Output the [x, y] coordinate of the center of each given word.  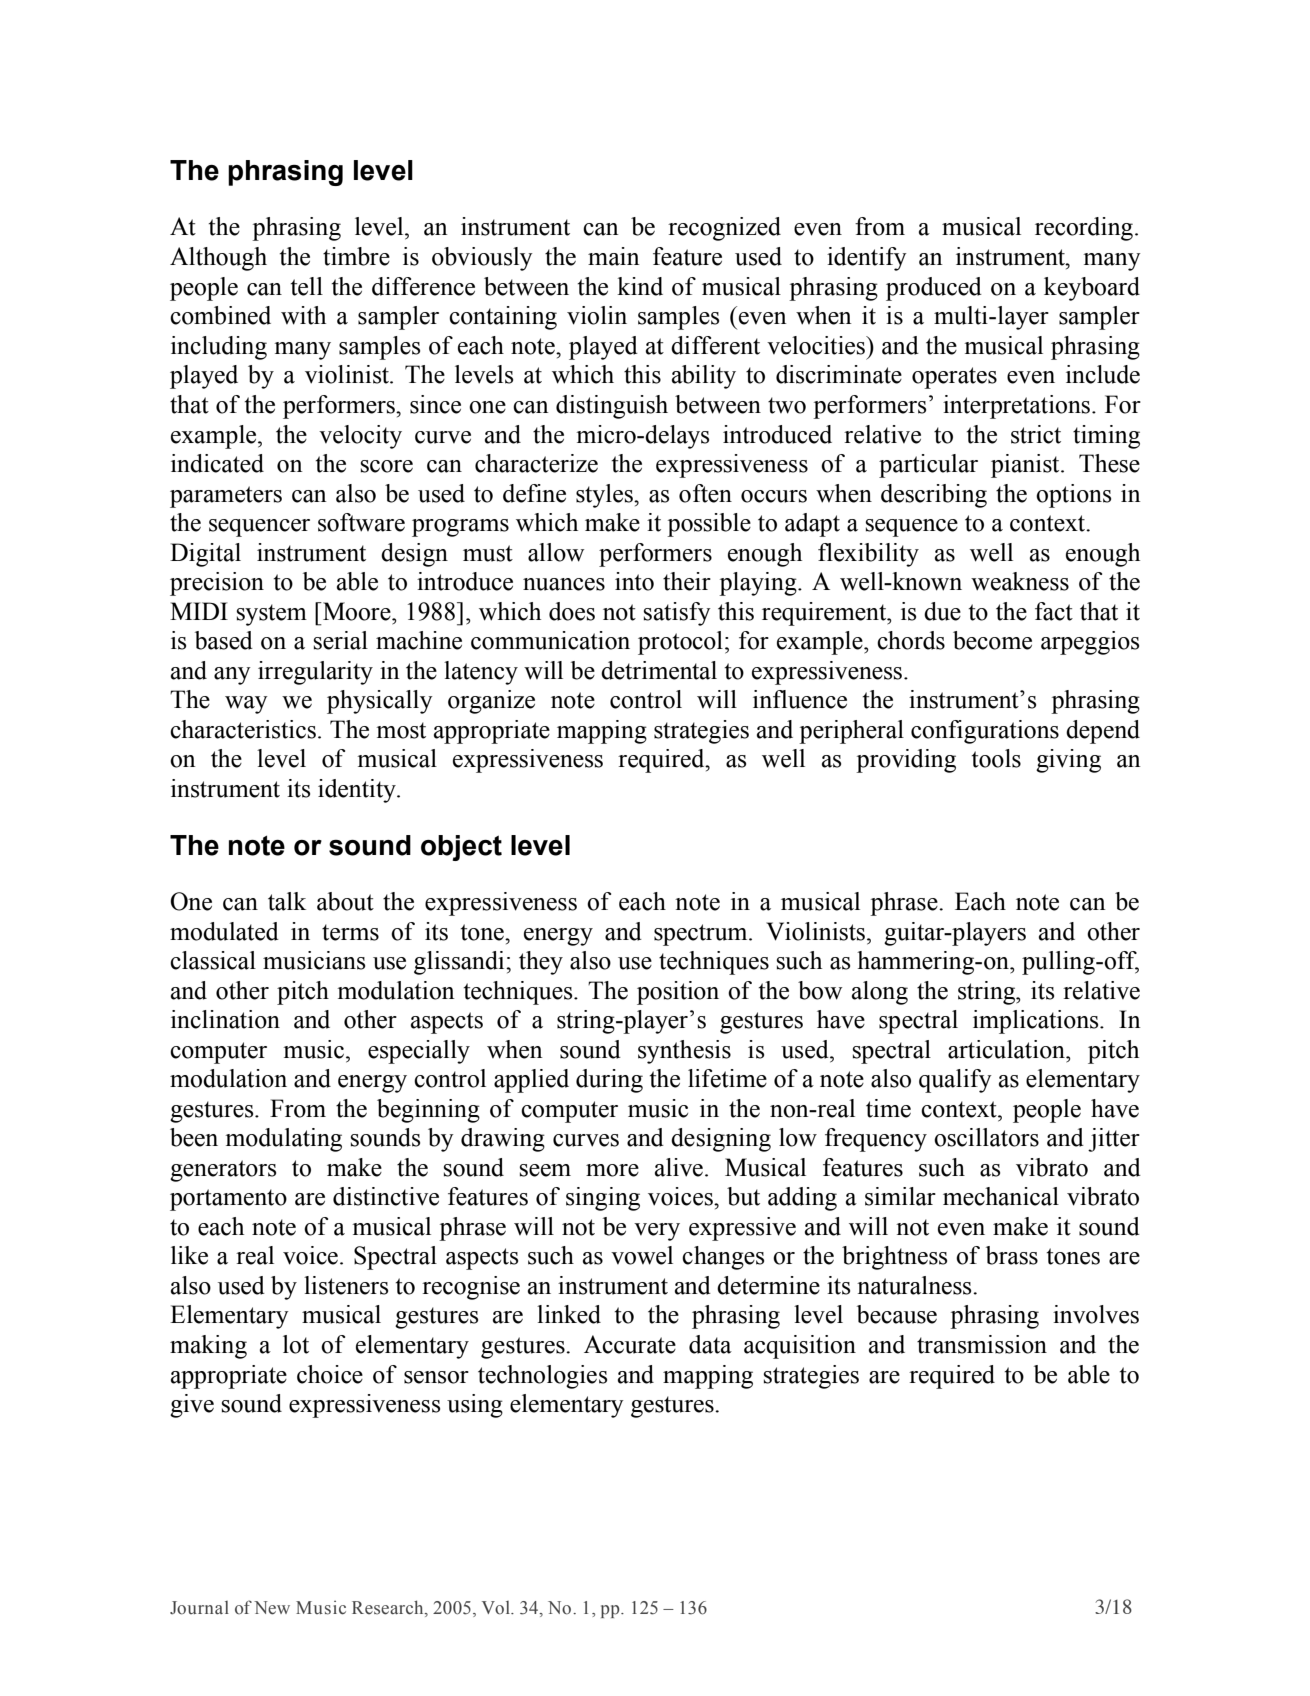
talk [287, 901]
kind [640, 286]
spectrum [702, 935]
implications [1037, 1022]
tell [307, 286]
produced [934, 289]
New [272, 1608]
